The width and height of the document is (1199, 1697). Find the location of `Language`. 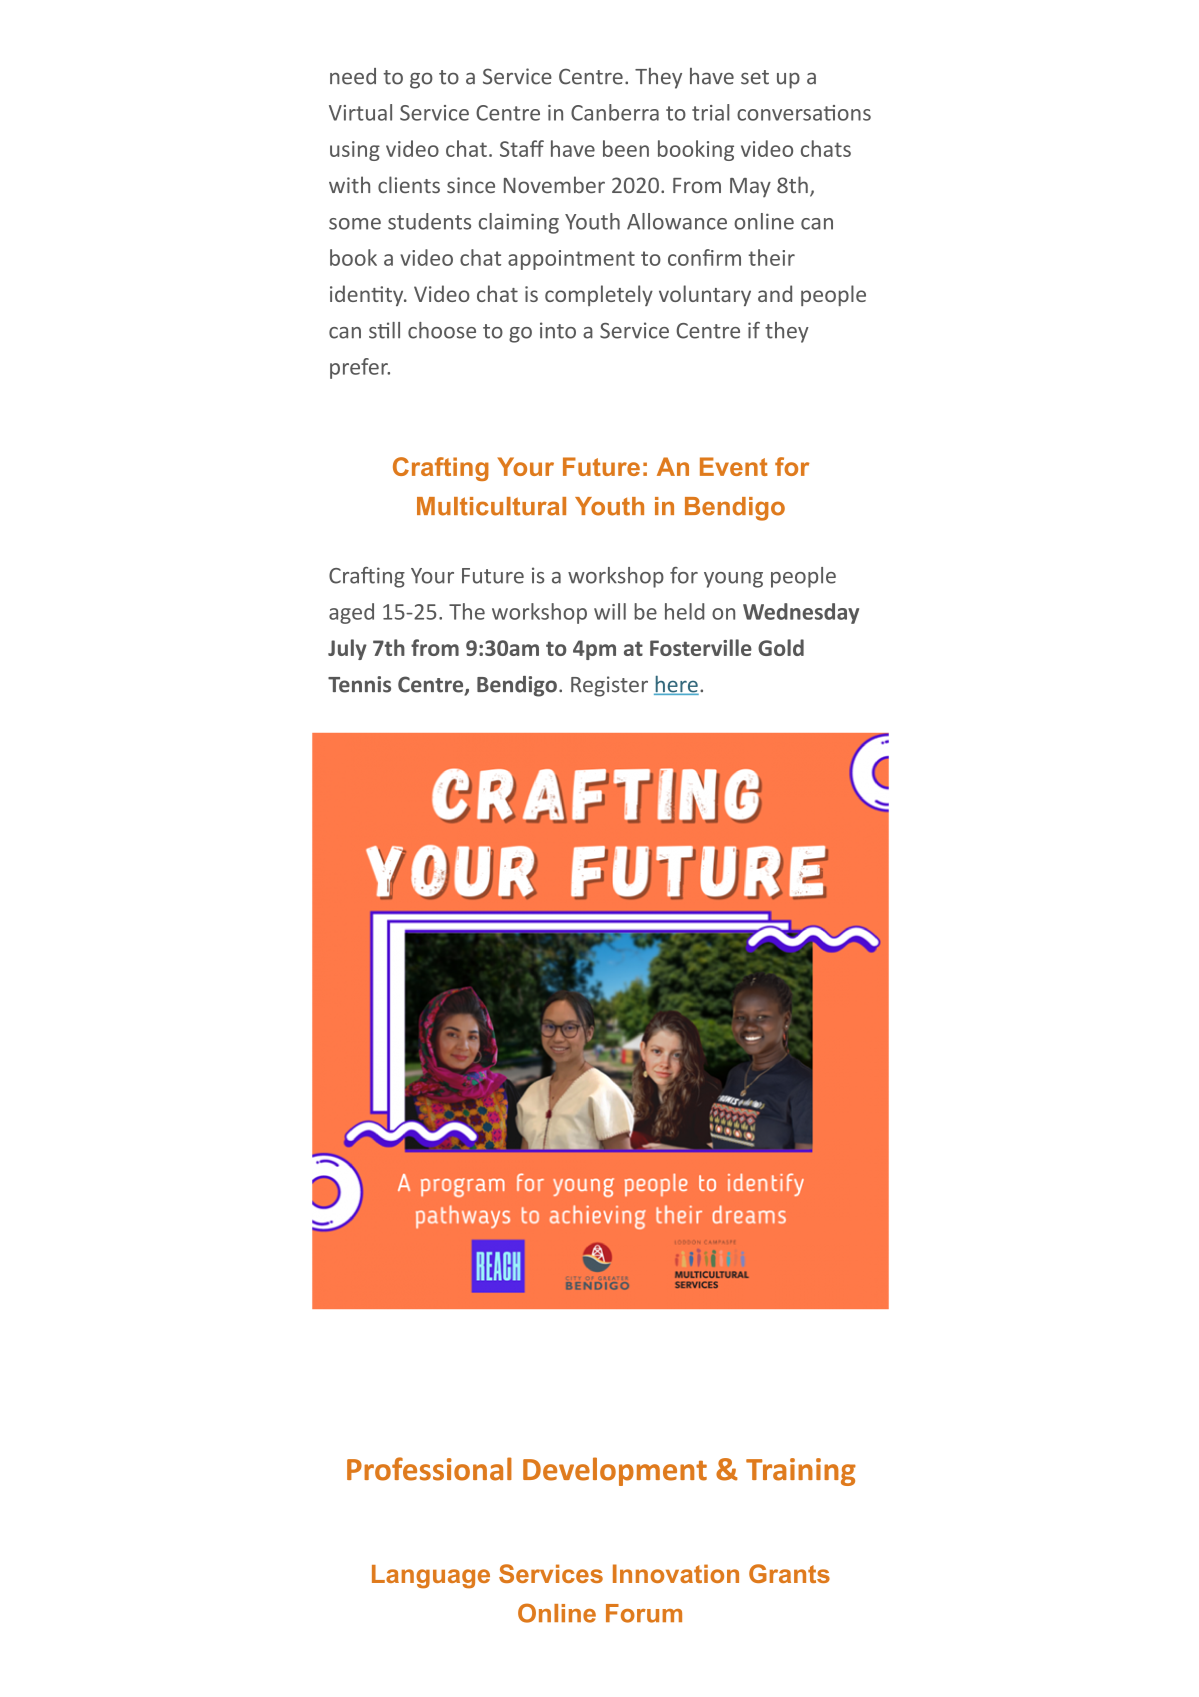

Language is located at coordinates (431, 1577).
